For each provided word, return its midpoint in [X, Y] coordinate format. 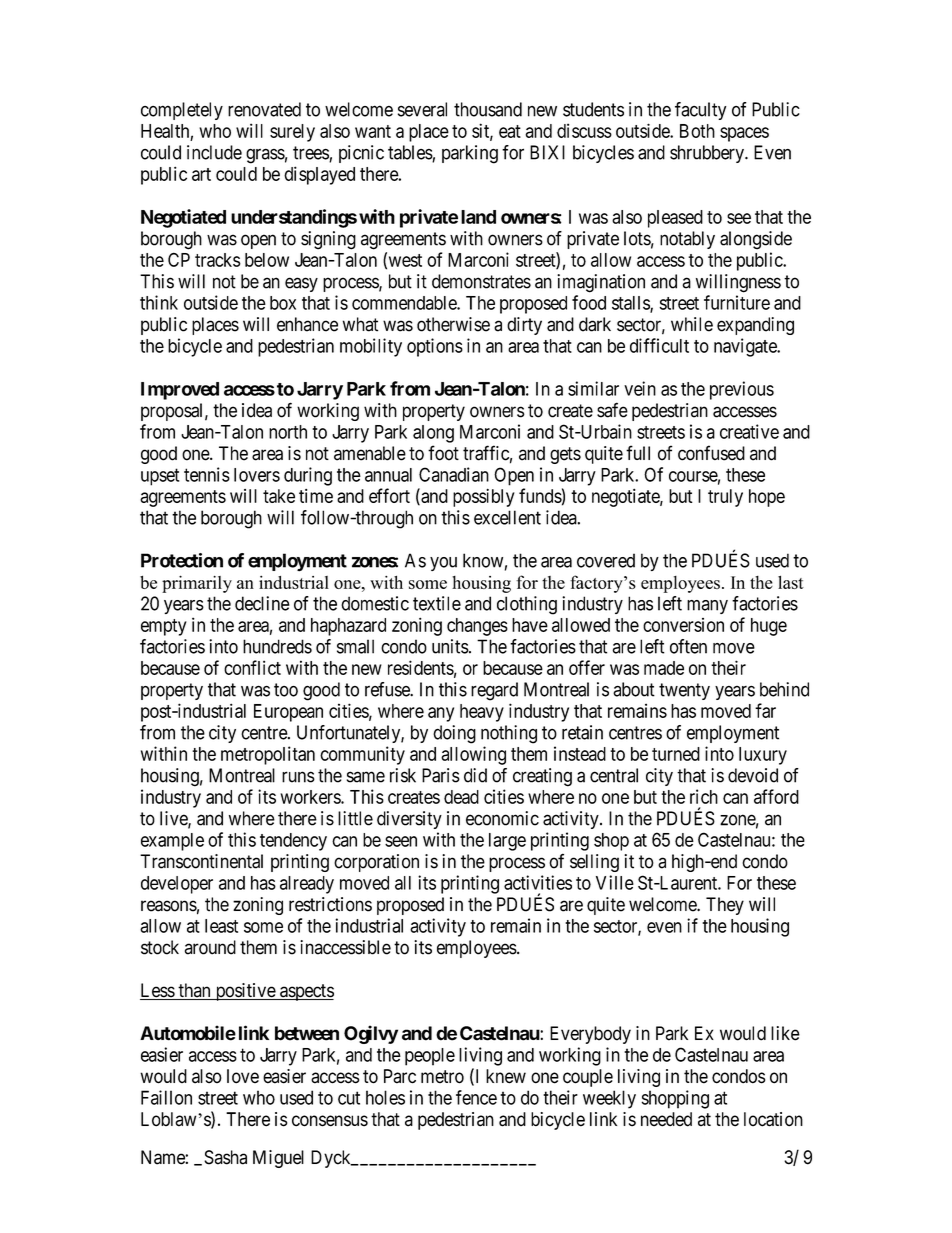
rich [704, 796]
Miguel [278, 1159]
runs [298, 777]
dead [461, 797]
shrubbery [708, 154]
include [214, 152]
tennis [207, 474]
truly [725, 498]
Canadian [454, 474]
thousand [488, 109]
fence [476, 1097]
